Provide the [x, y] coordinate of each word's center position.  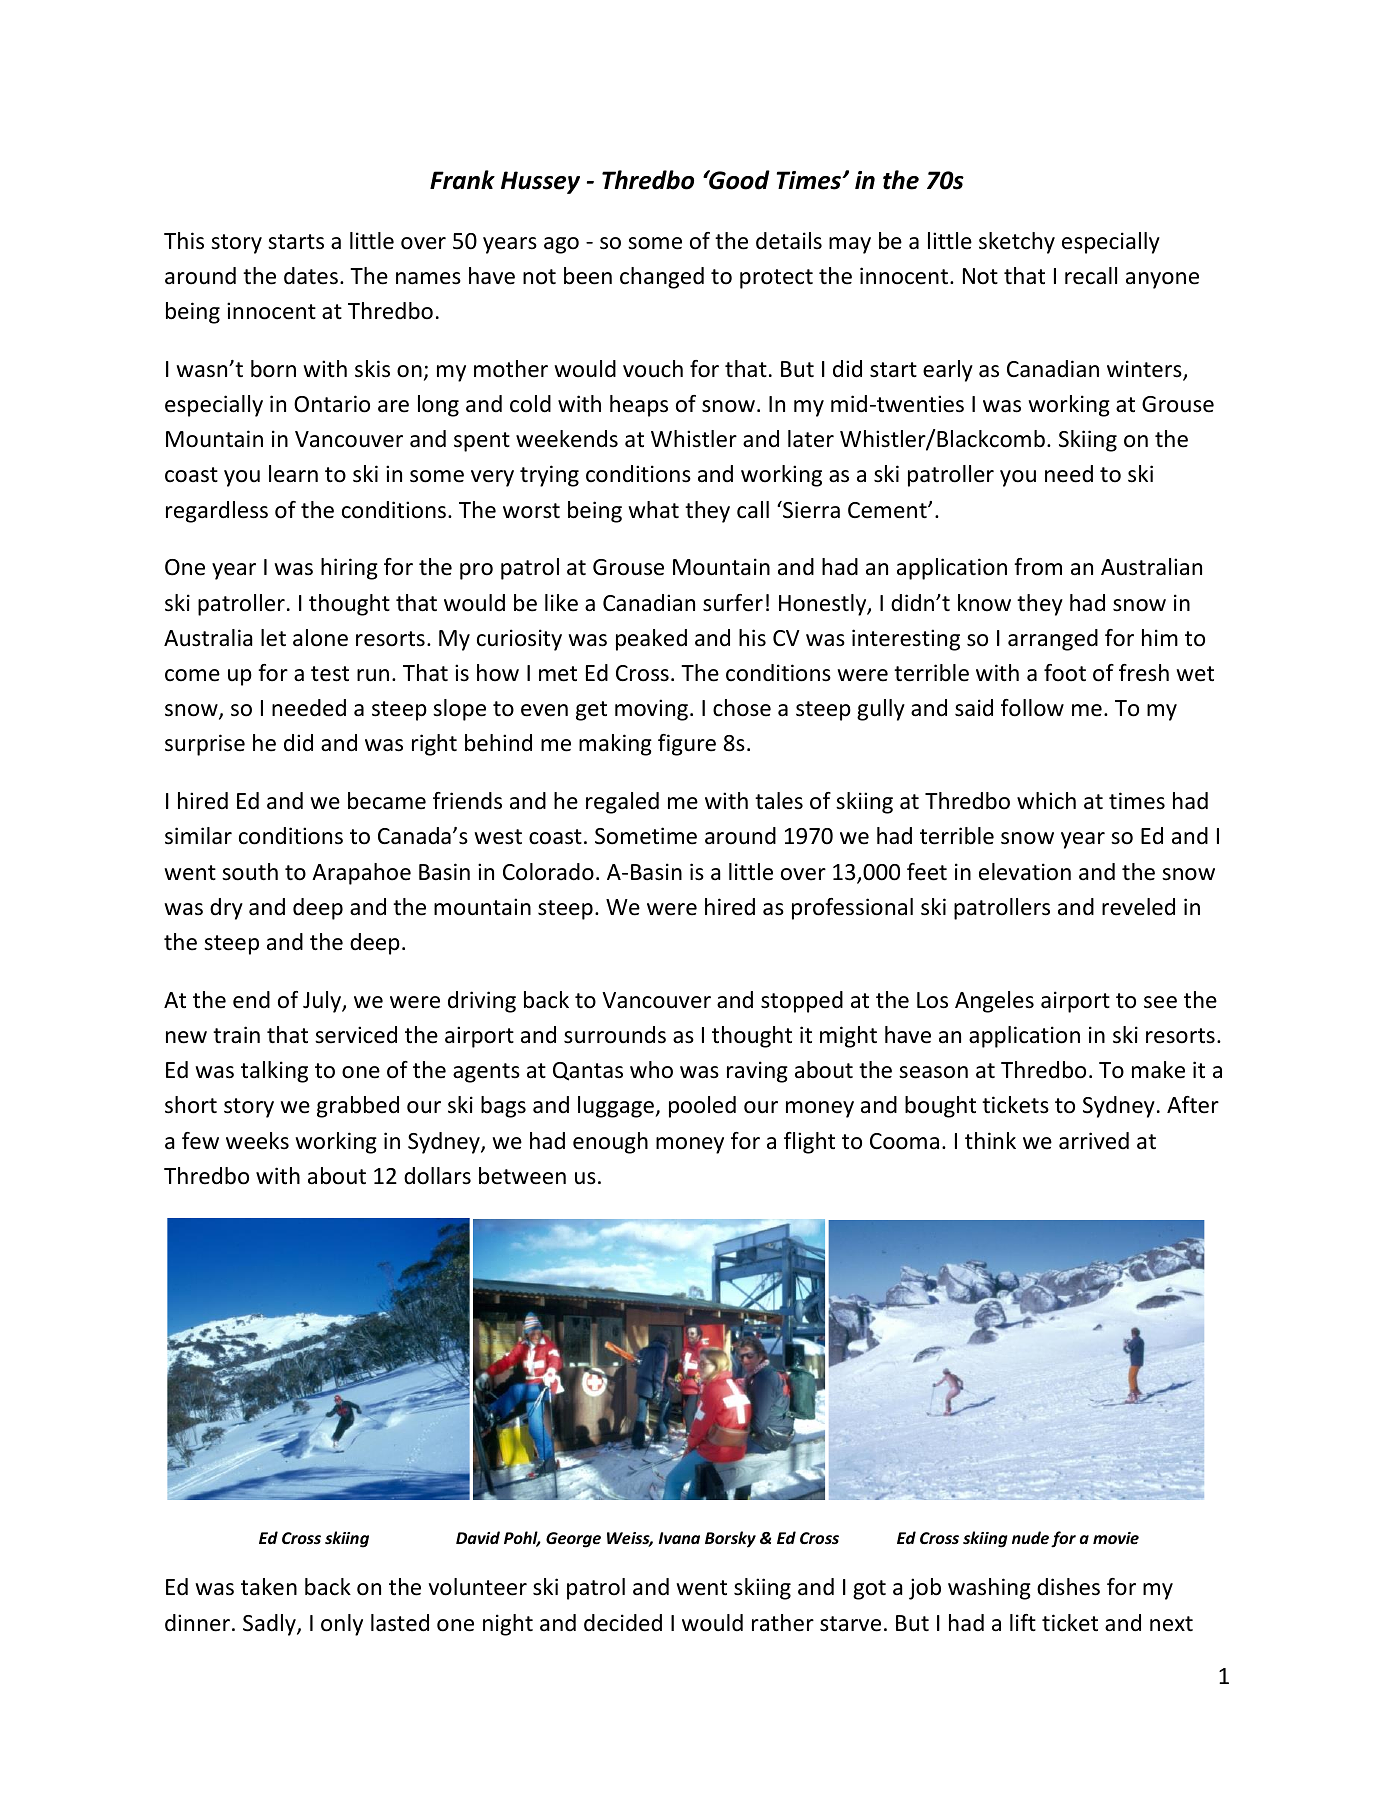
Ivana [679, 1538]
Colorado [548, 872]
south [250, 872]
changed [662, 278]
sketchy [1017, 243]
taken [269, 1587]
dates [311, 276]
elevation [1025, 872]
